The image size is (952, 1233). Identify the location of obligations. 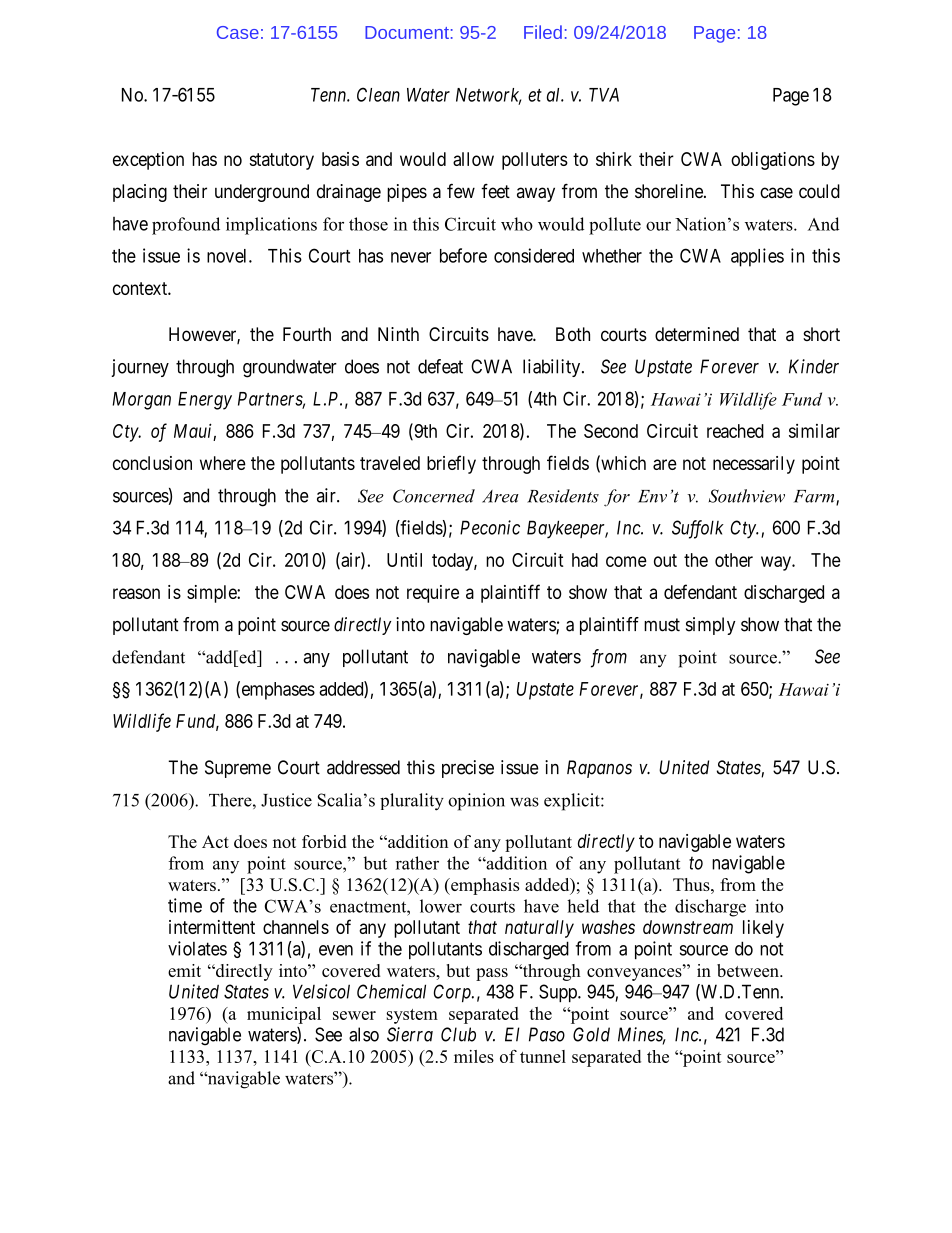
(773, 161).
